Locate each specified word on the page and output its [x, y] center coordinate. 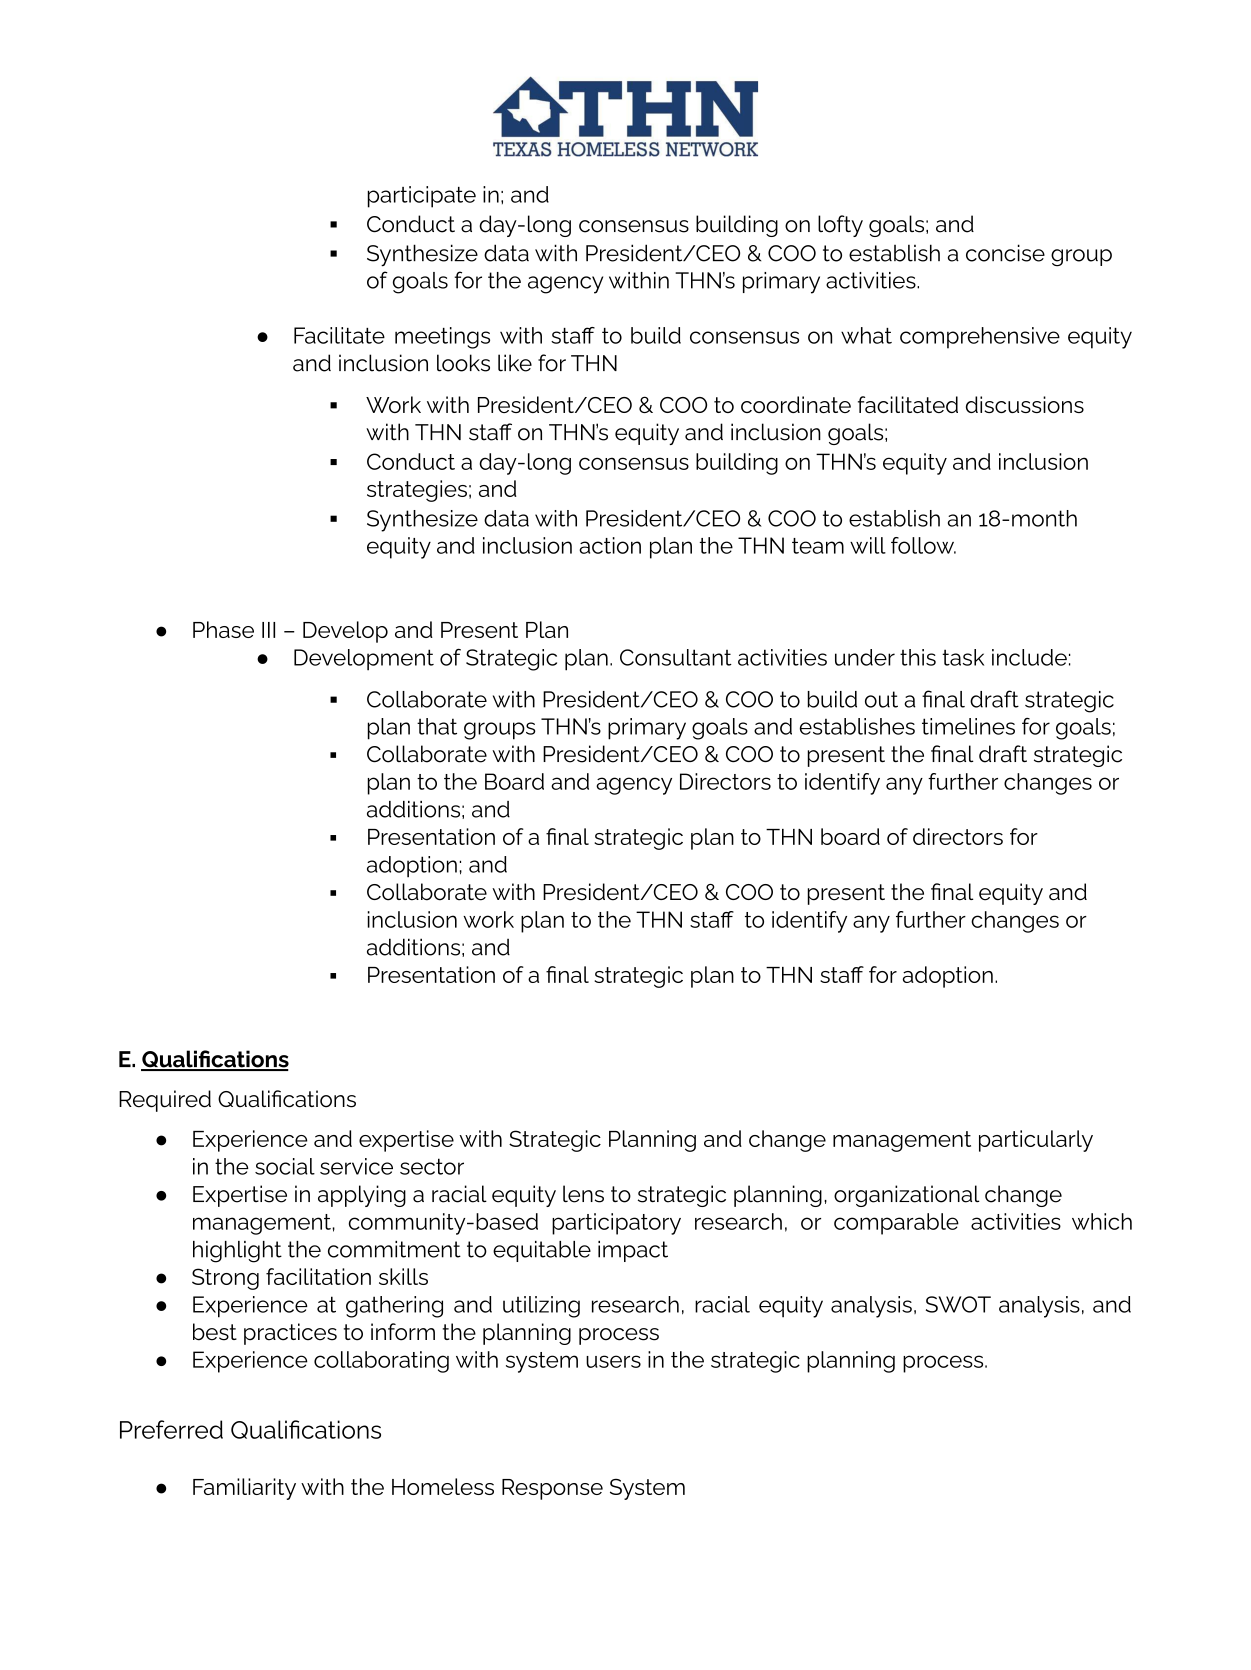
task [963, 657]
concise [1005, 253]
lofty [840, 226]
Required [165, 1101]
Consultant [676, 657]
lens [583, 1194]
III [268, 630]
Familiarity [244, 1489]
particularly [1036, 1141]
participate [422, 197]
